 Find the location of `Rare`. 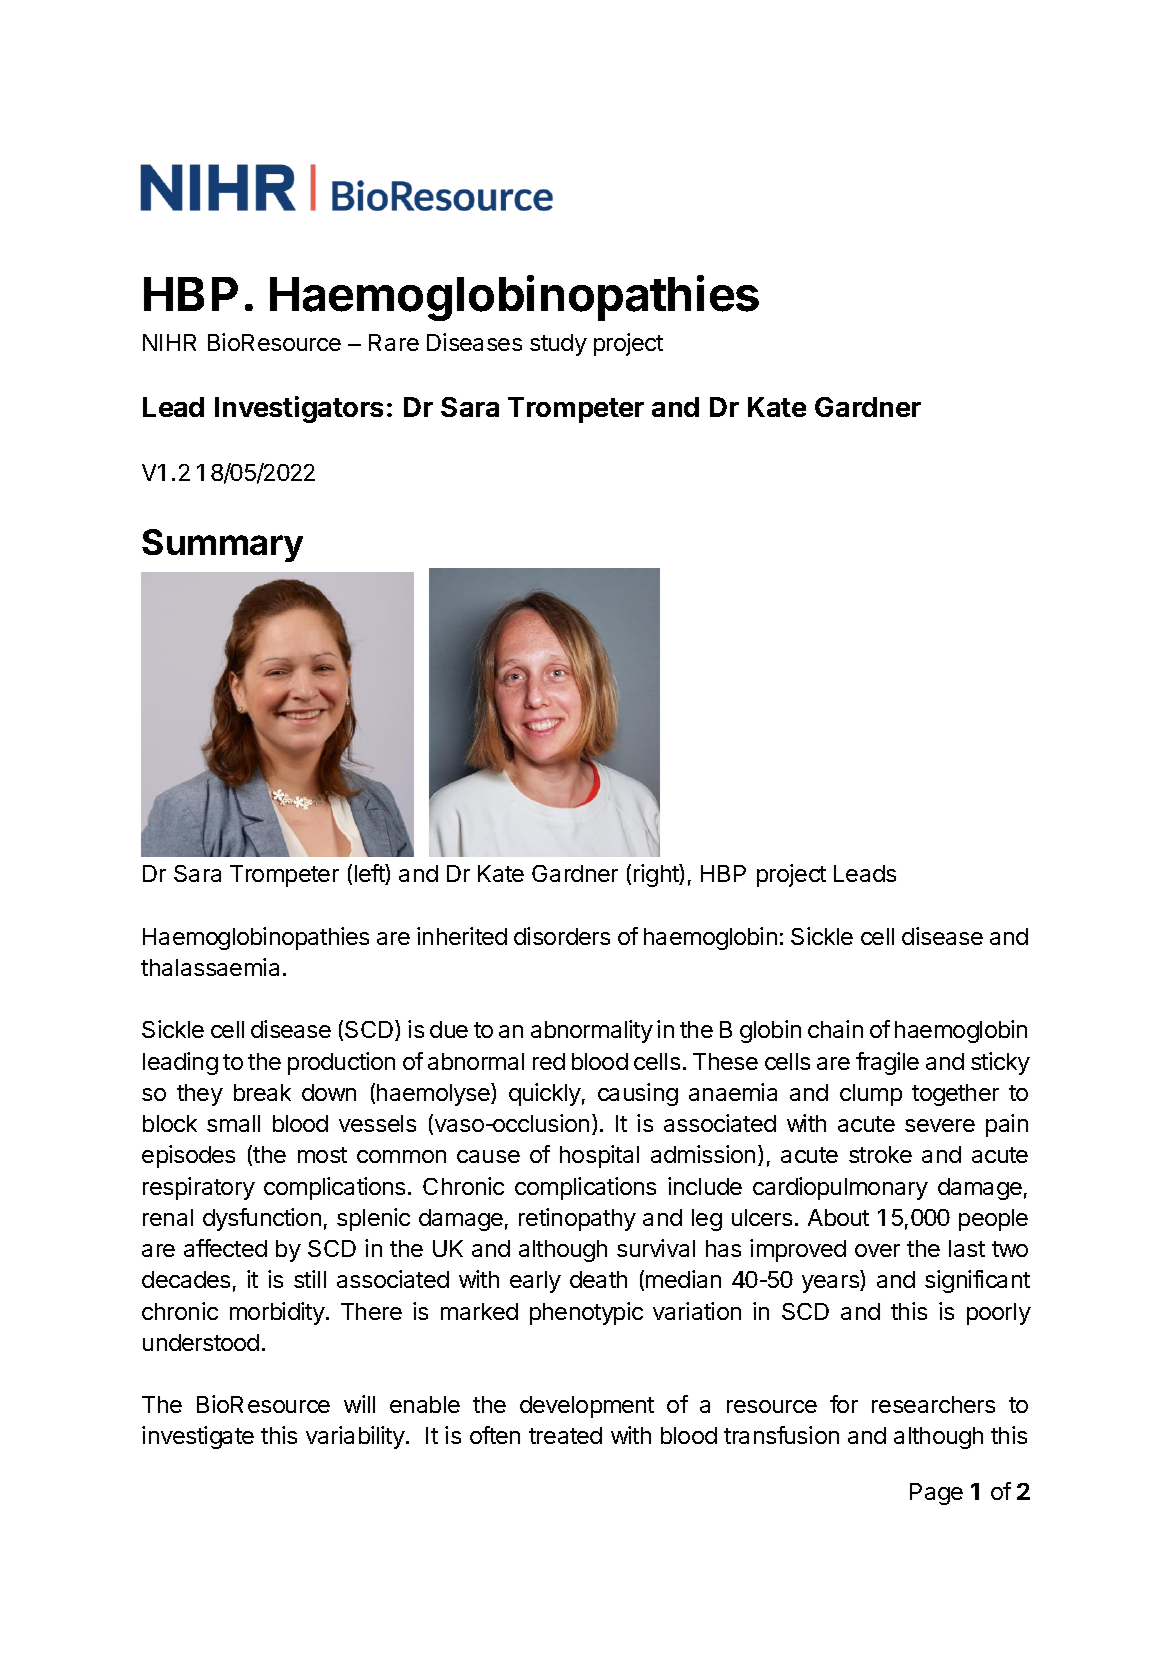

Rare is located at coordinates (394, 342).
